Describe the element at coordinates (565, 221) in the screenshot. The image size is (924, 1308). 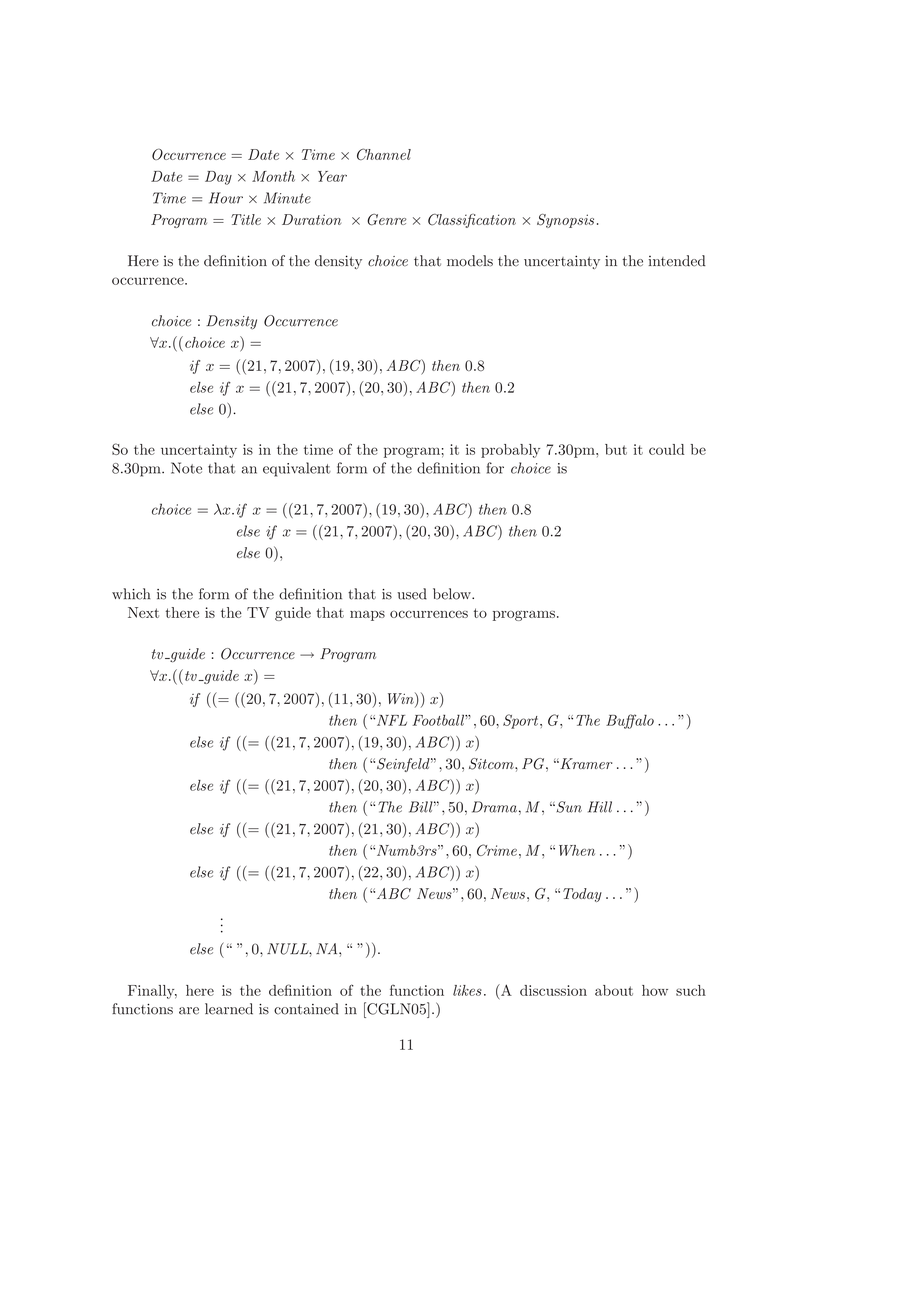
I see `Synopsis` at that location.
